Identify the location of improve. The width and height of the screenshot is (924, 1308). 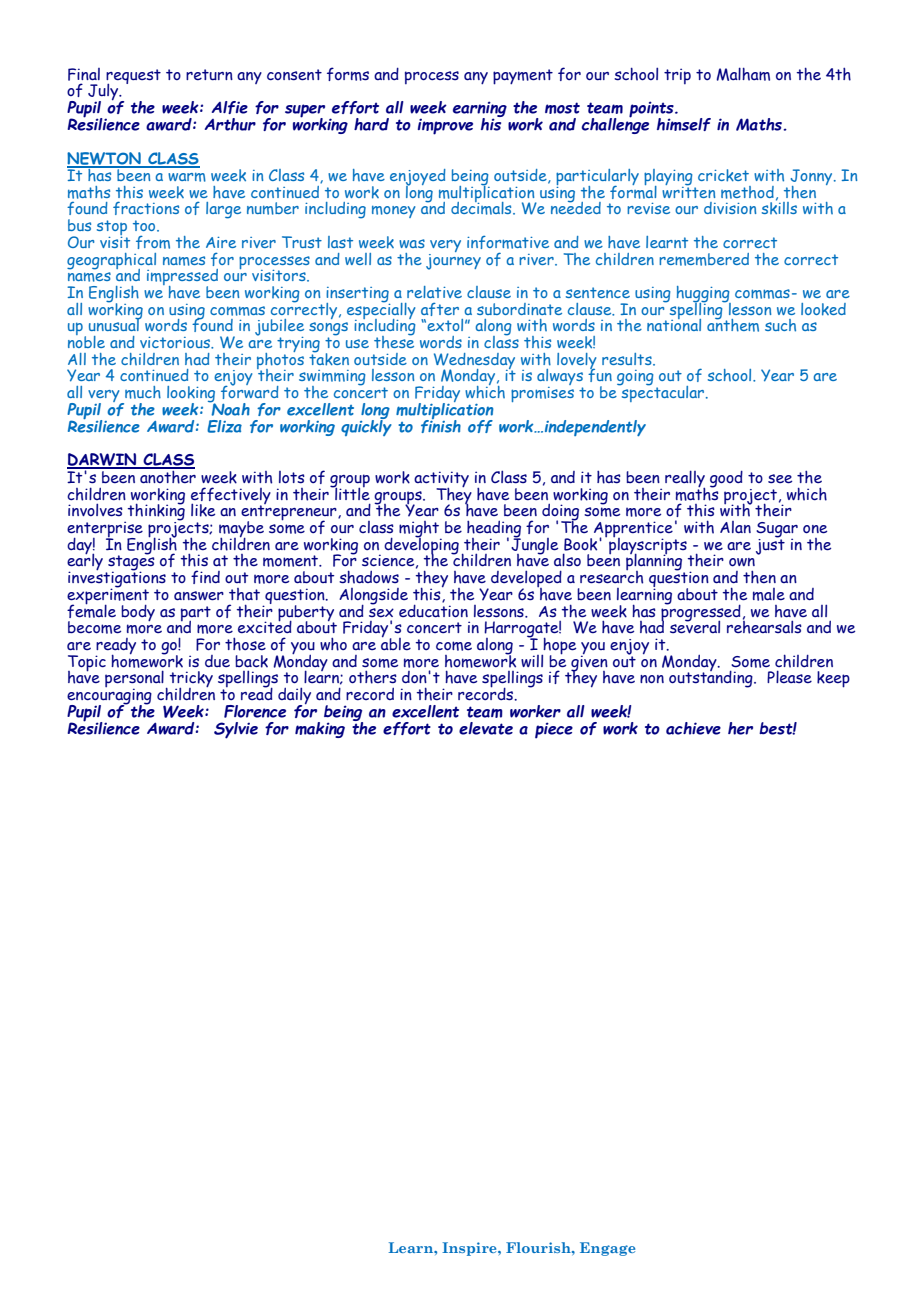
(445, 126).
